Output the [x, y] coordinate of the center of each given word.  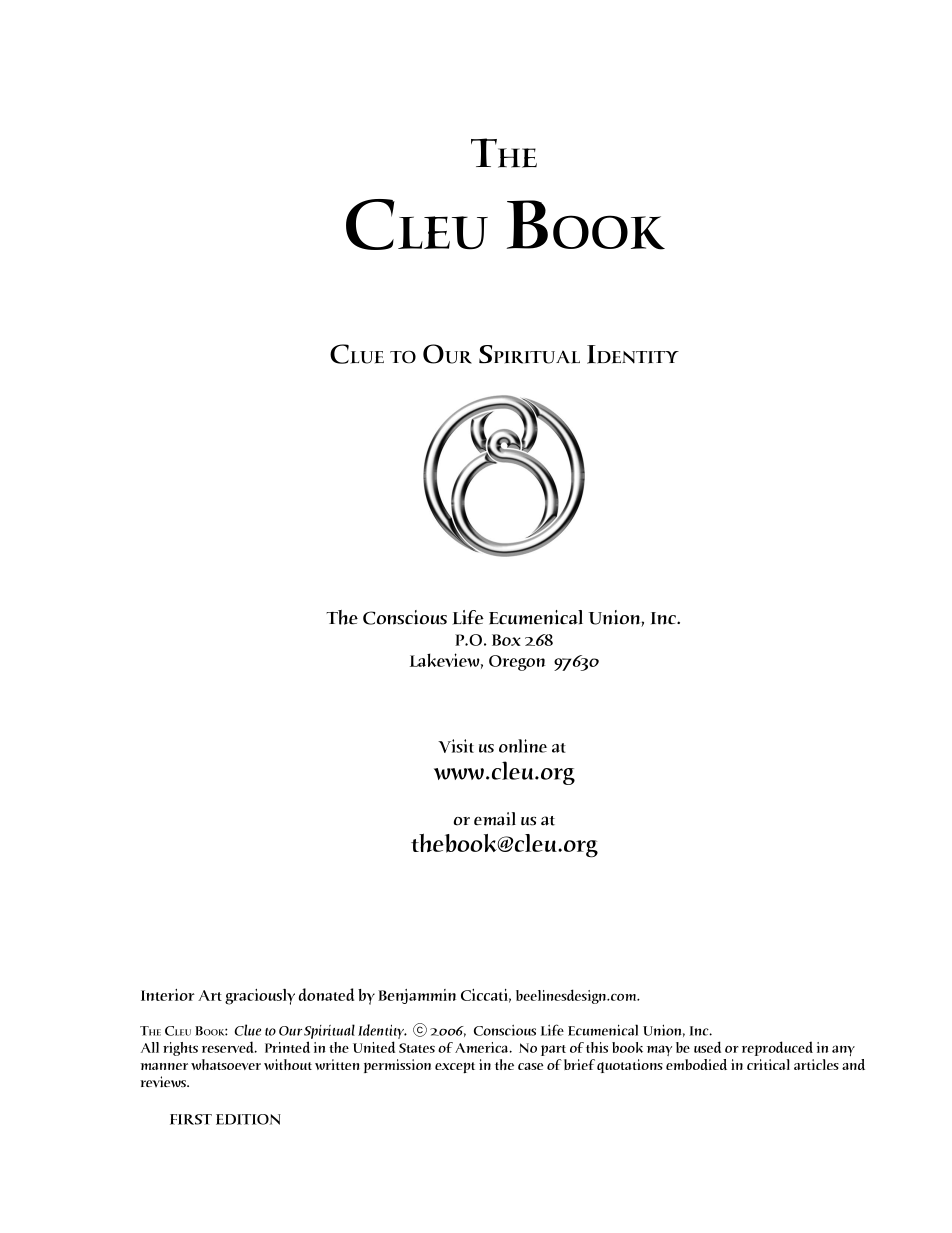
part [553, 1050]
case [531, 1066]
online [523, 746]
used [707, 1047]
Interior [168, 995]
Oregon [517, 663]
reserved [229, 1047]
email [495, 819]
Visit [456, 746]
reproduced [777, 1048]
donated [326, 994]
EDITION [248, 1119]
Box [506, 640]
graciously [260, 996]
